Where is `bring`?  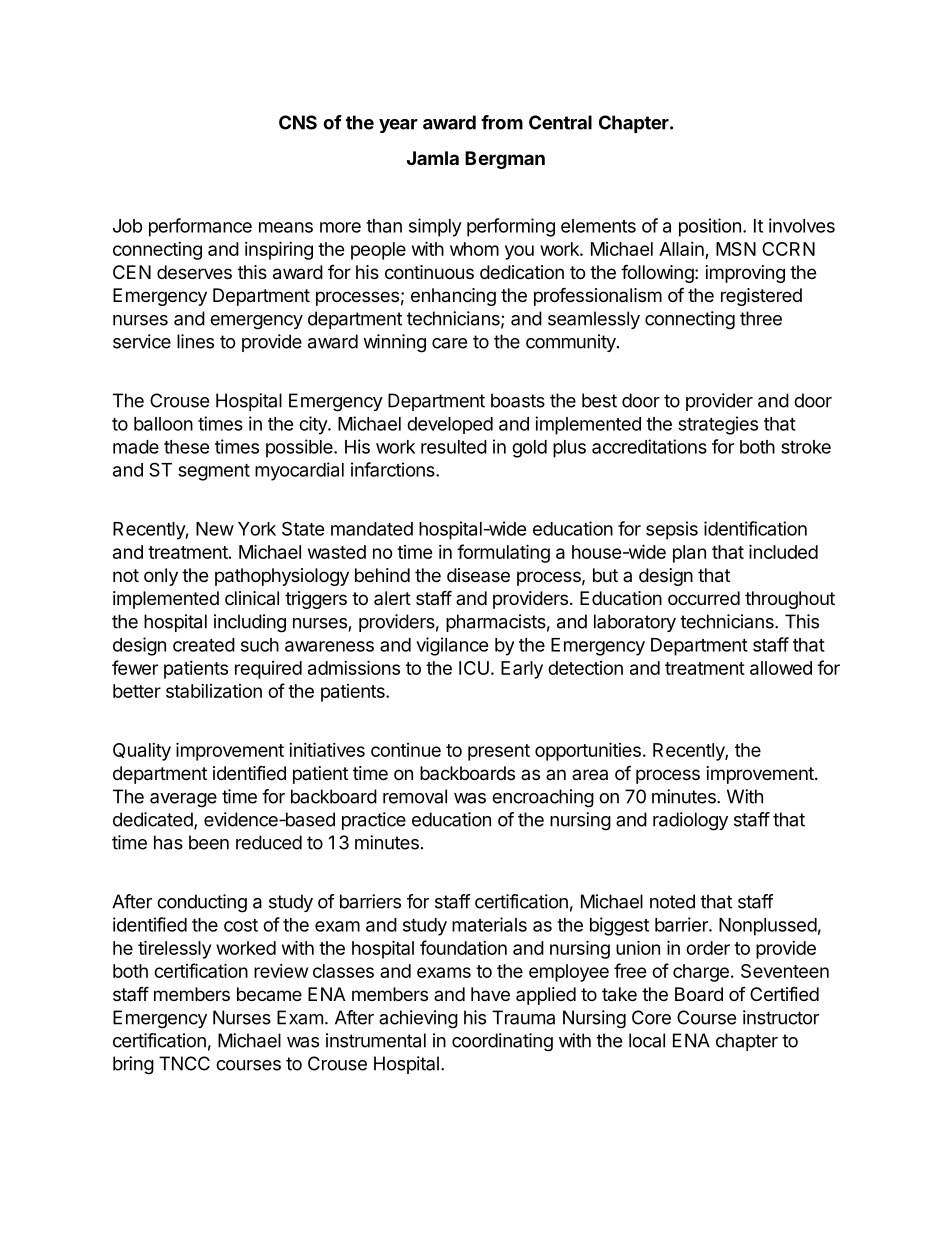
bring is located at coordinates (133, 1065).
